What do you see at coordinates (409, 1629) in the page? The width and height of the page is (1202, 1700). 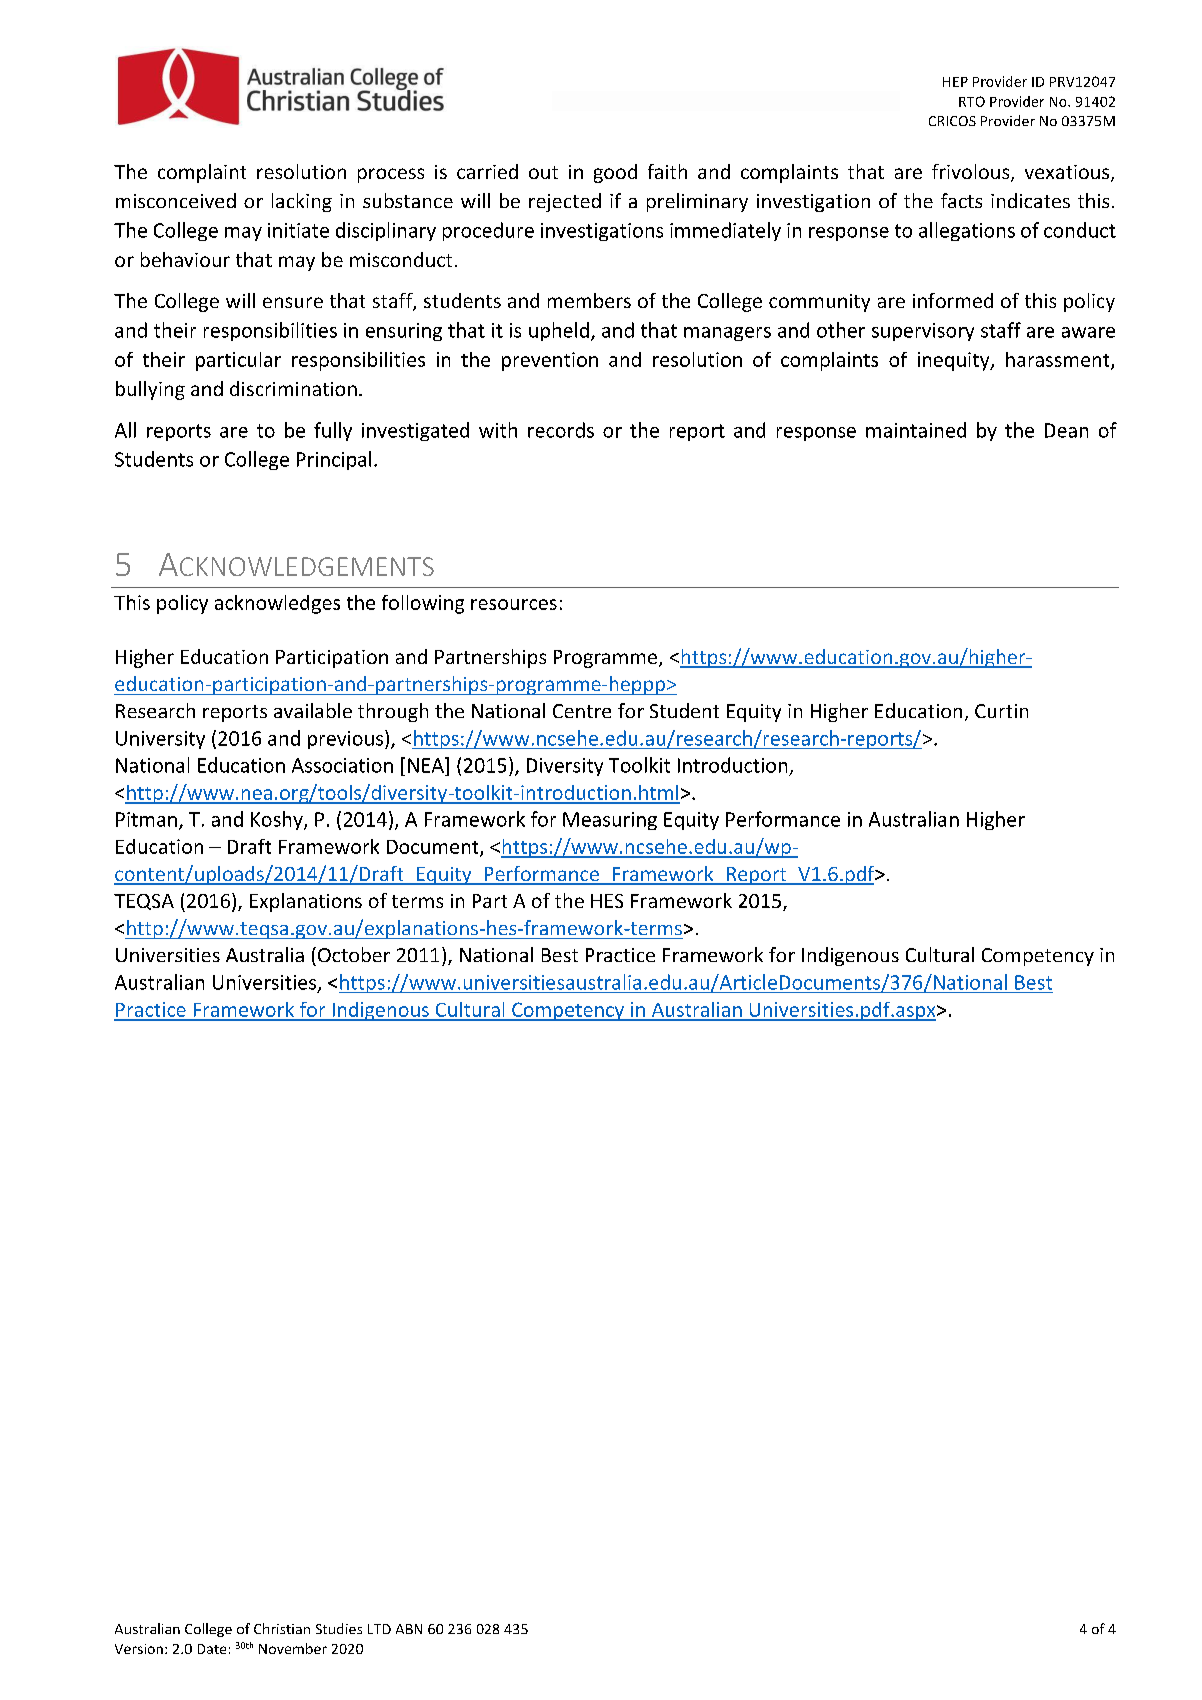 I see `ABN` at bounding box center [409, 1629].
